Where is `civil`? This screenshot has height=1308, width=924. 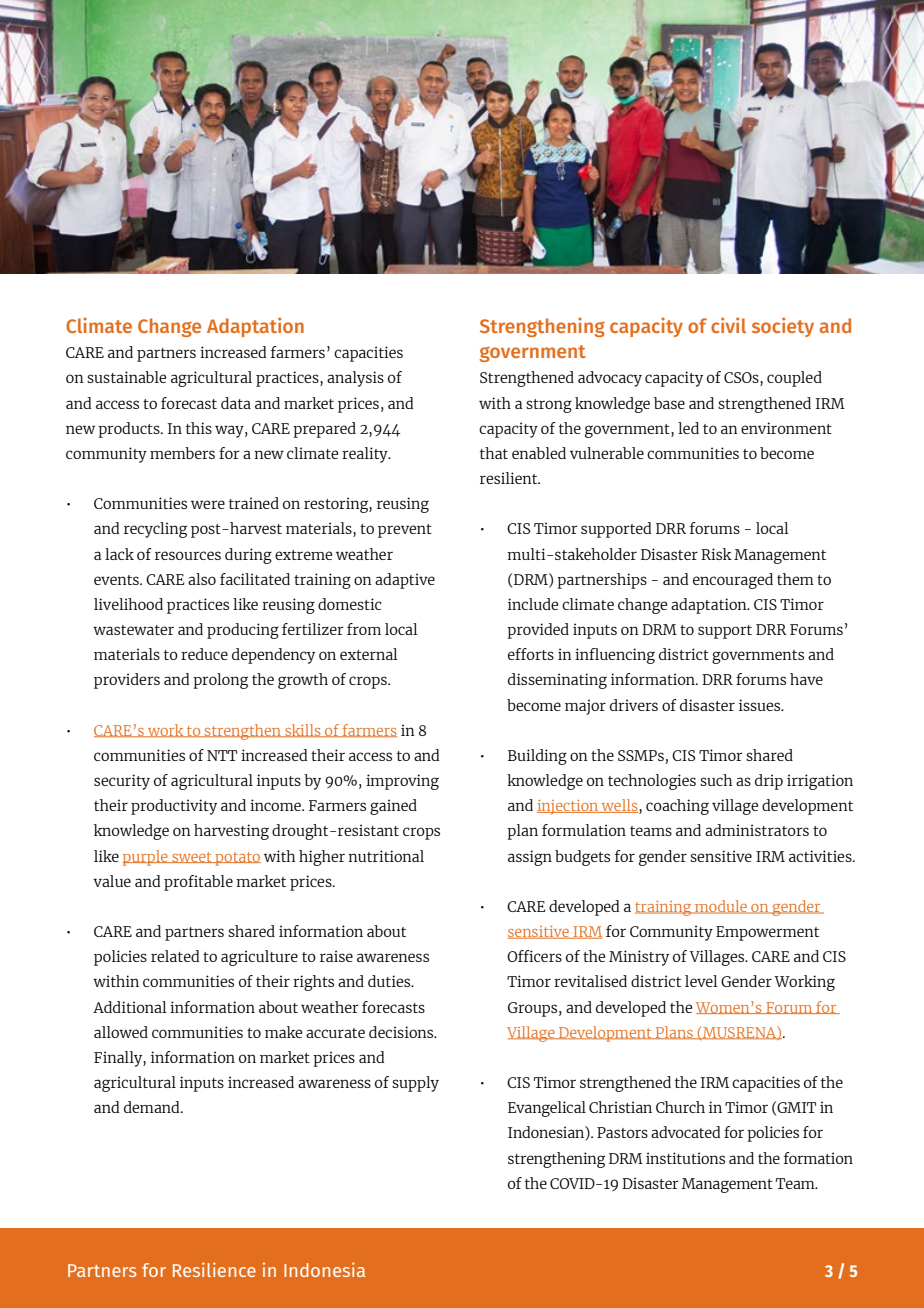
civil is located at coordinates (728, 325).
